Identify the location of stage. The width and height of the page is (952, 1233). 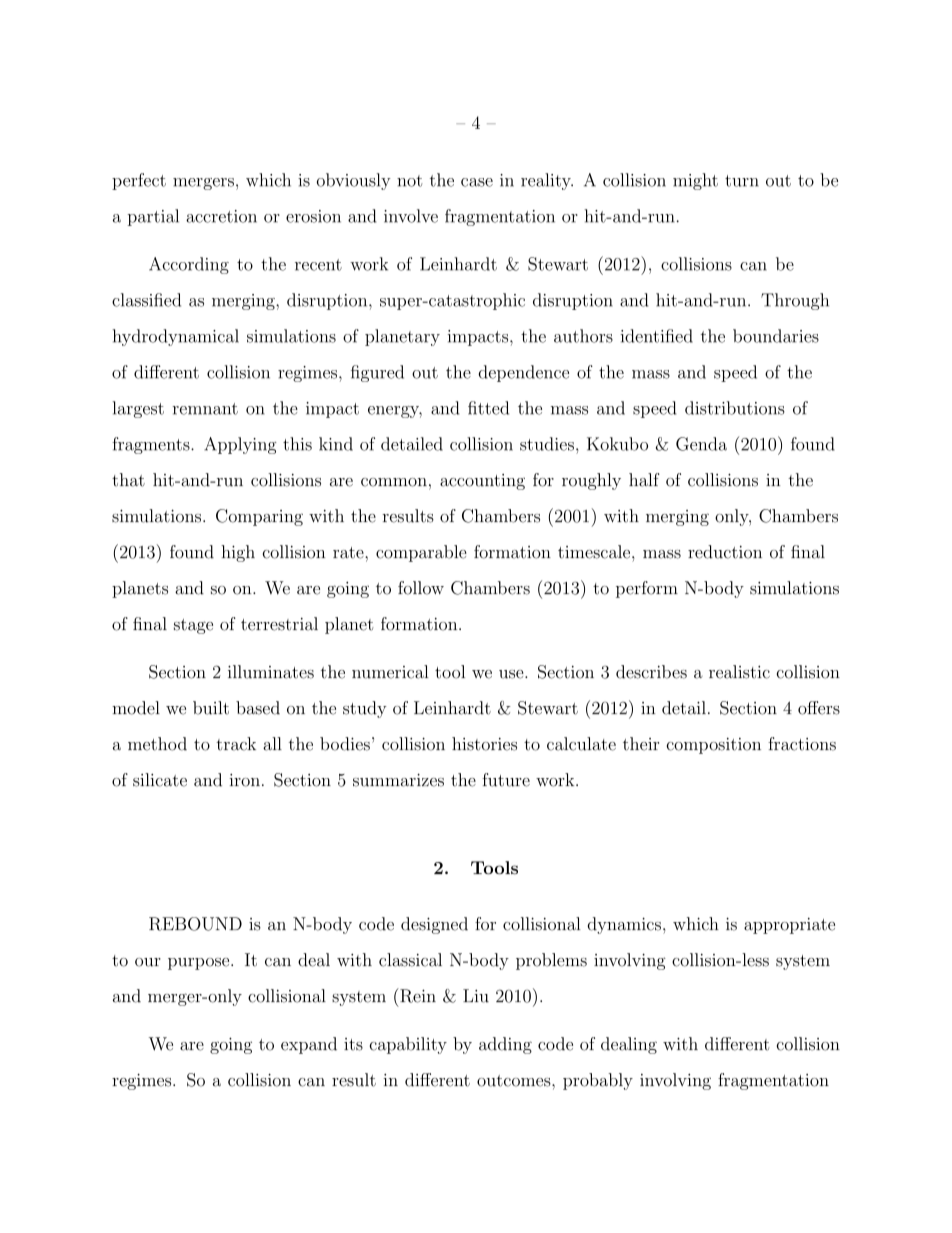
(193, 626).
